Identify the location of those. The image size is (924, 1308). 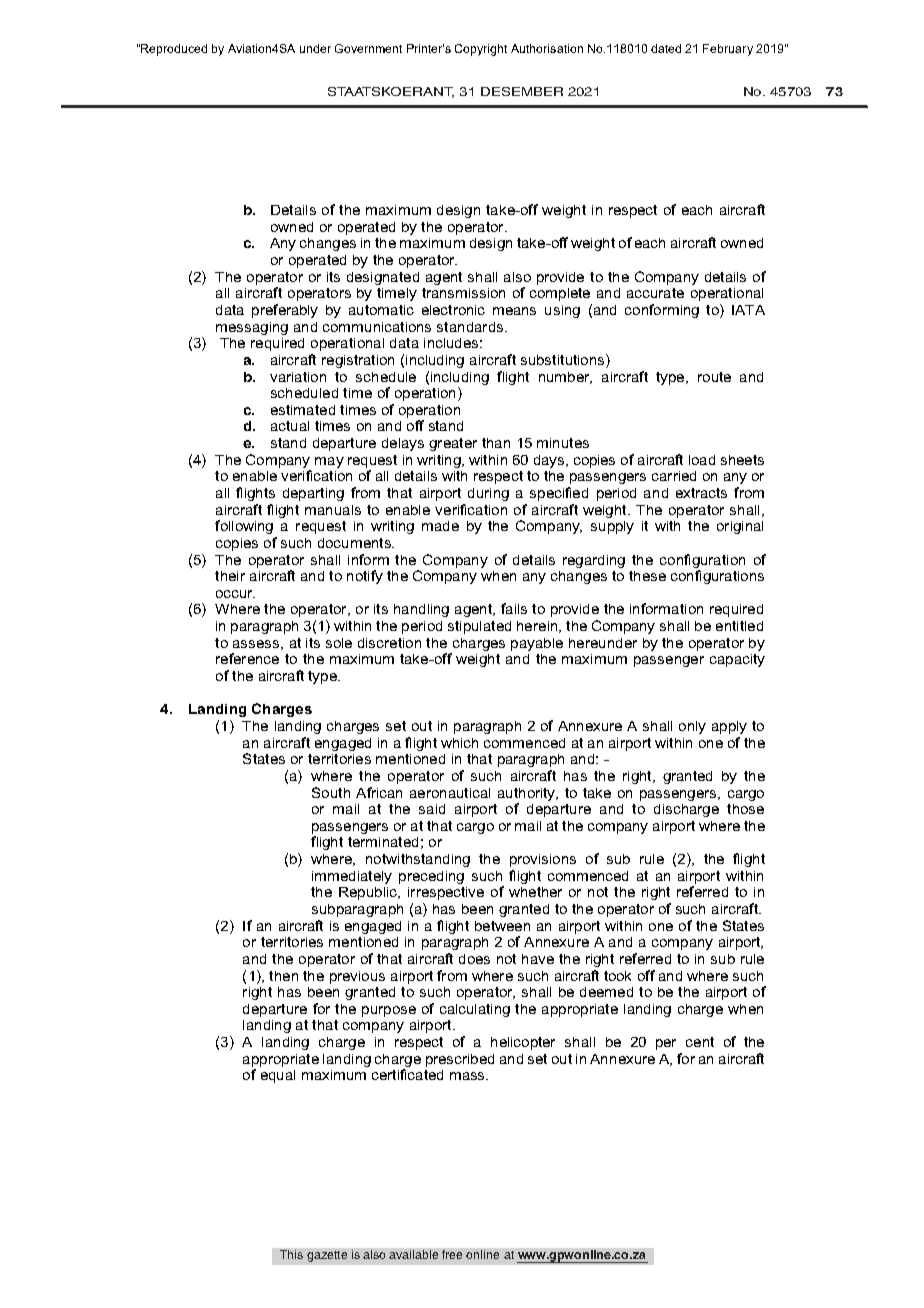
(745, 809).
